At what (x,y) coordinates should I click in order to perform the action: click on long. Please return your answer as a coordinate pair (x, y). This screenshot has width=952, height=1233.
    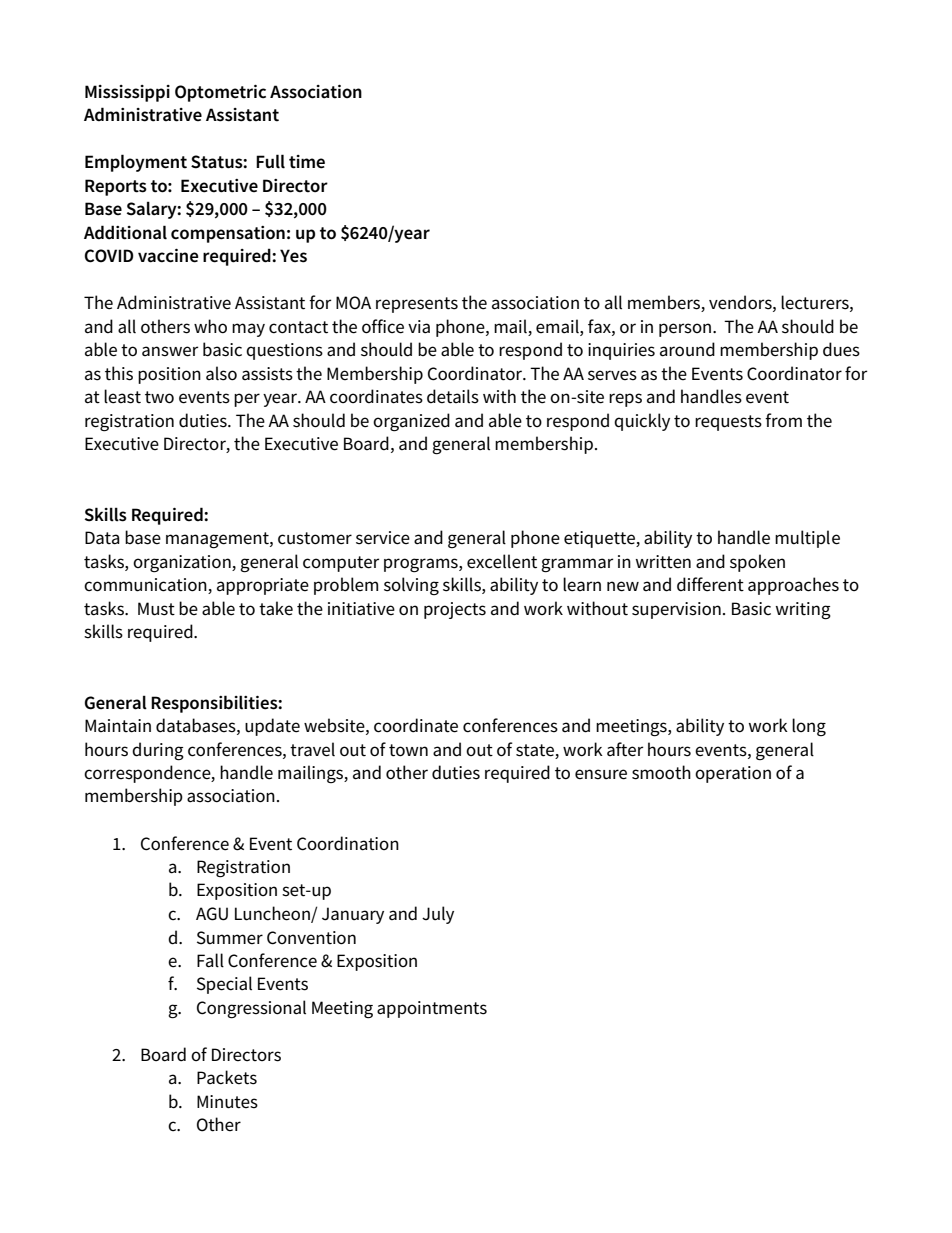
    Looking at the image, I should click on (809, 727).
